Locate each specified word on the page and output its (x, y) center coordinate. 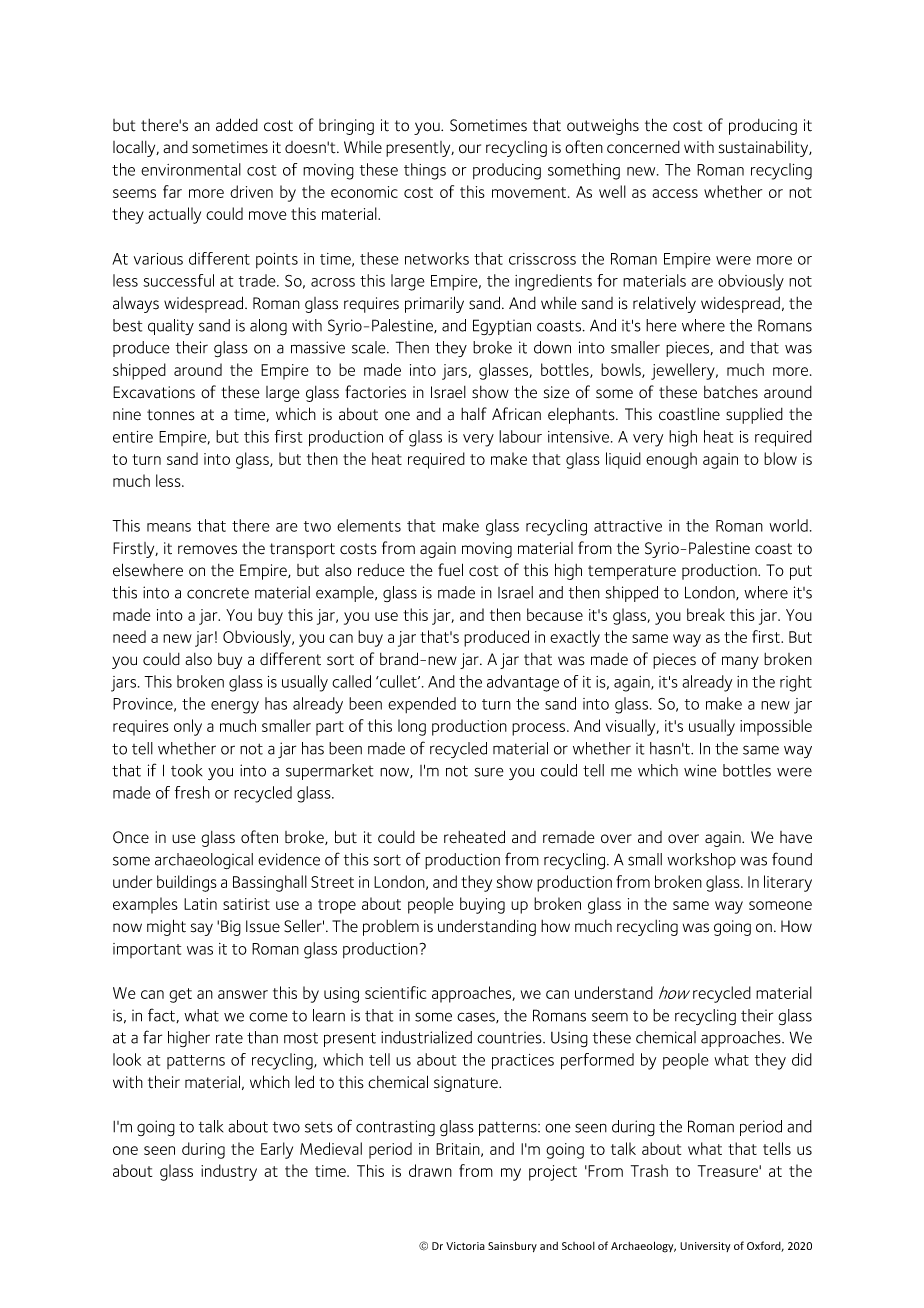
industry (229, 1172)
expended (422, 705)
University (705, 1247)
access (675, 193)
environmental (191, 169)
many (740, 662)
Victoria (465, 1246)
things (425, 171)
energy (235, 707)
